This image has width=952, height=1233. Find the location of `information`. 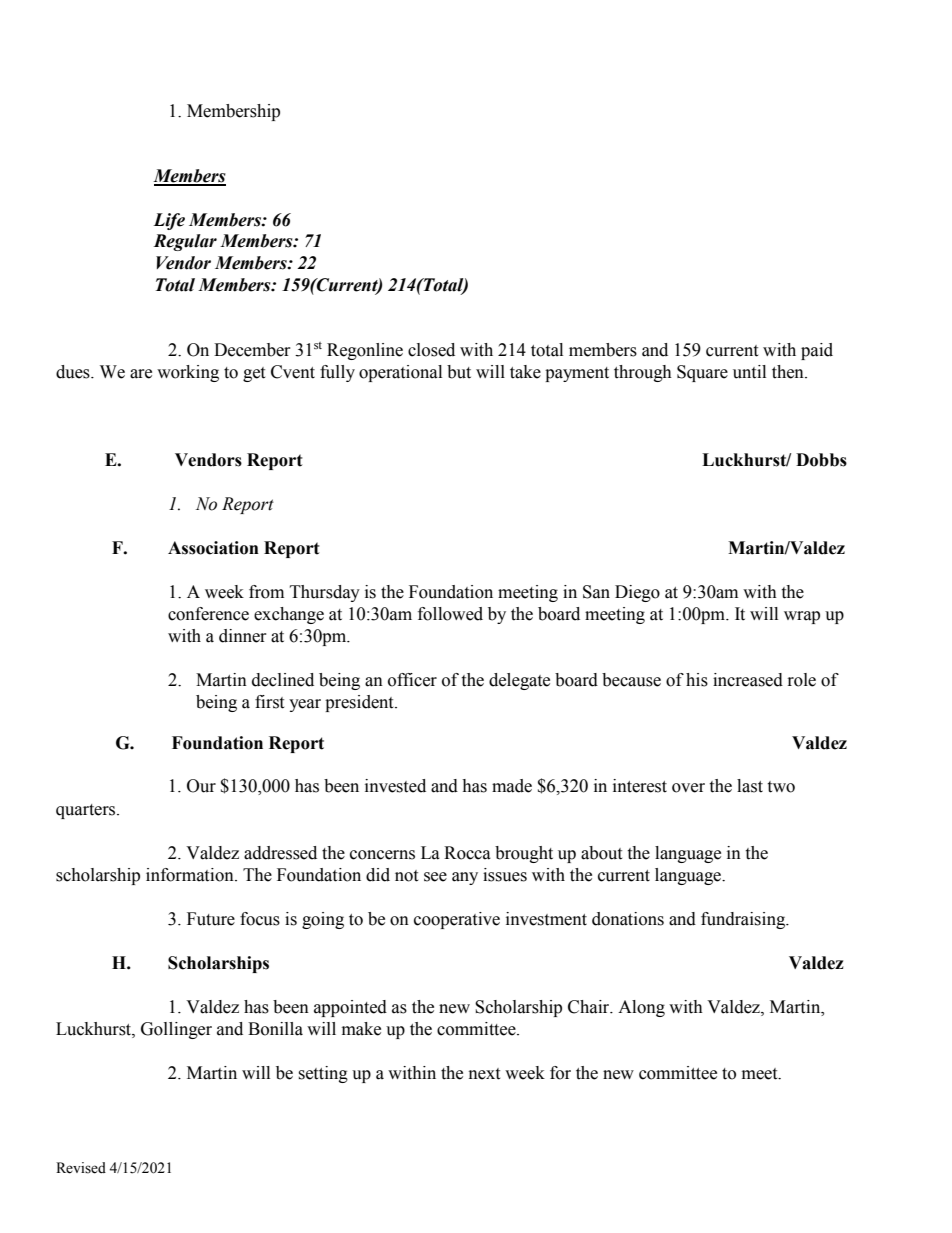

information is located at coordinates (191, 875).
